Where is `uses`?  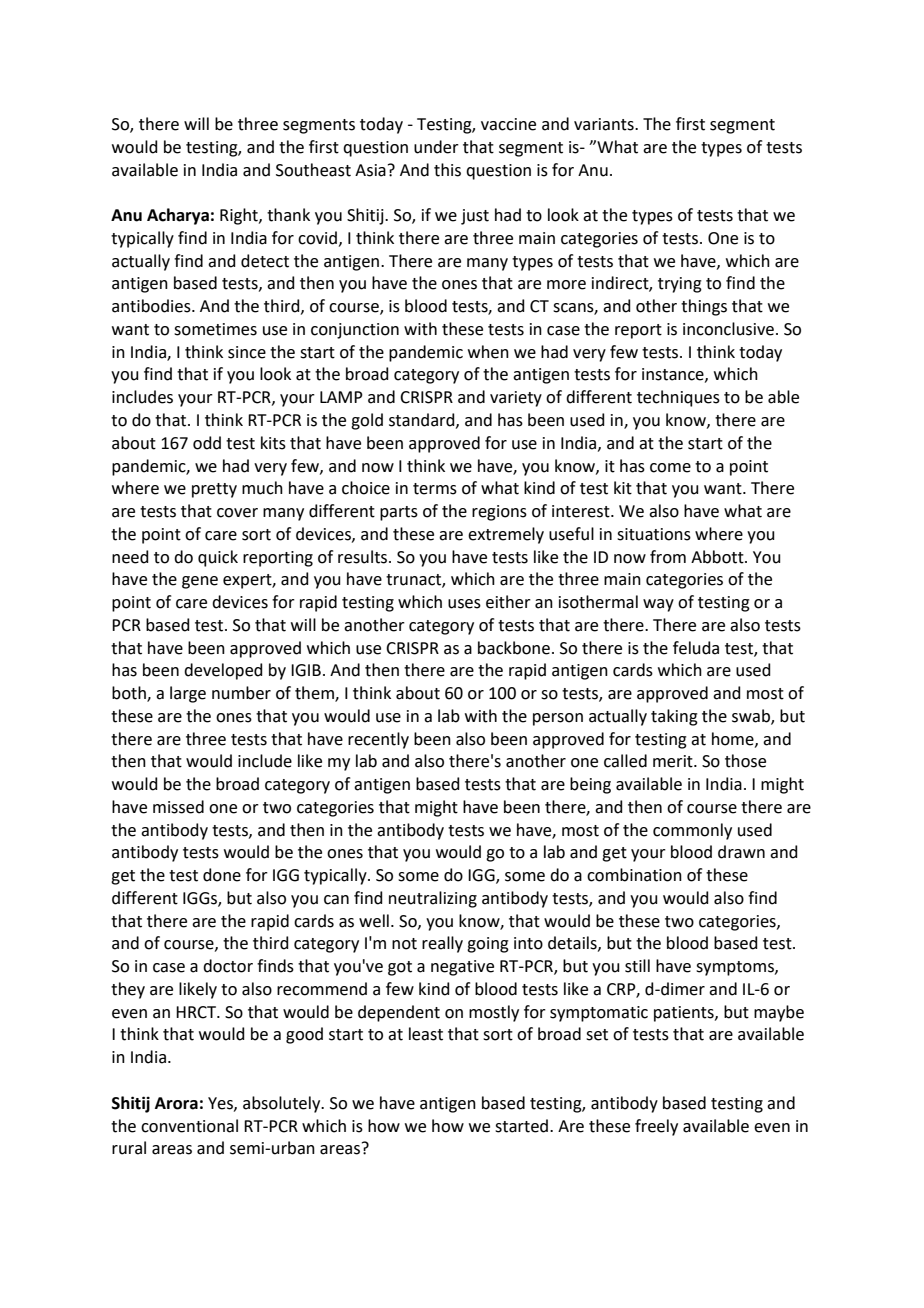 uses is located at coordinates (464, 604).
